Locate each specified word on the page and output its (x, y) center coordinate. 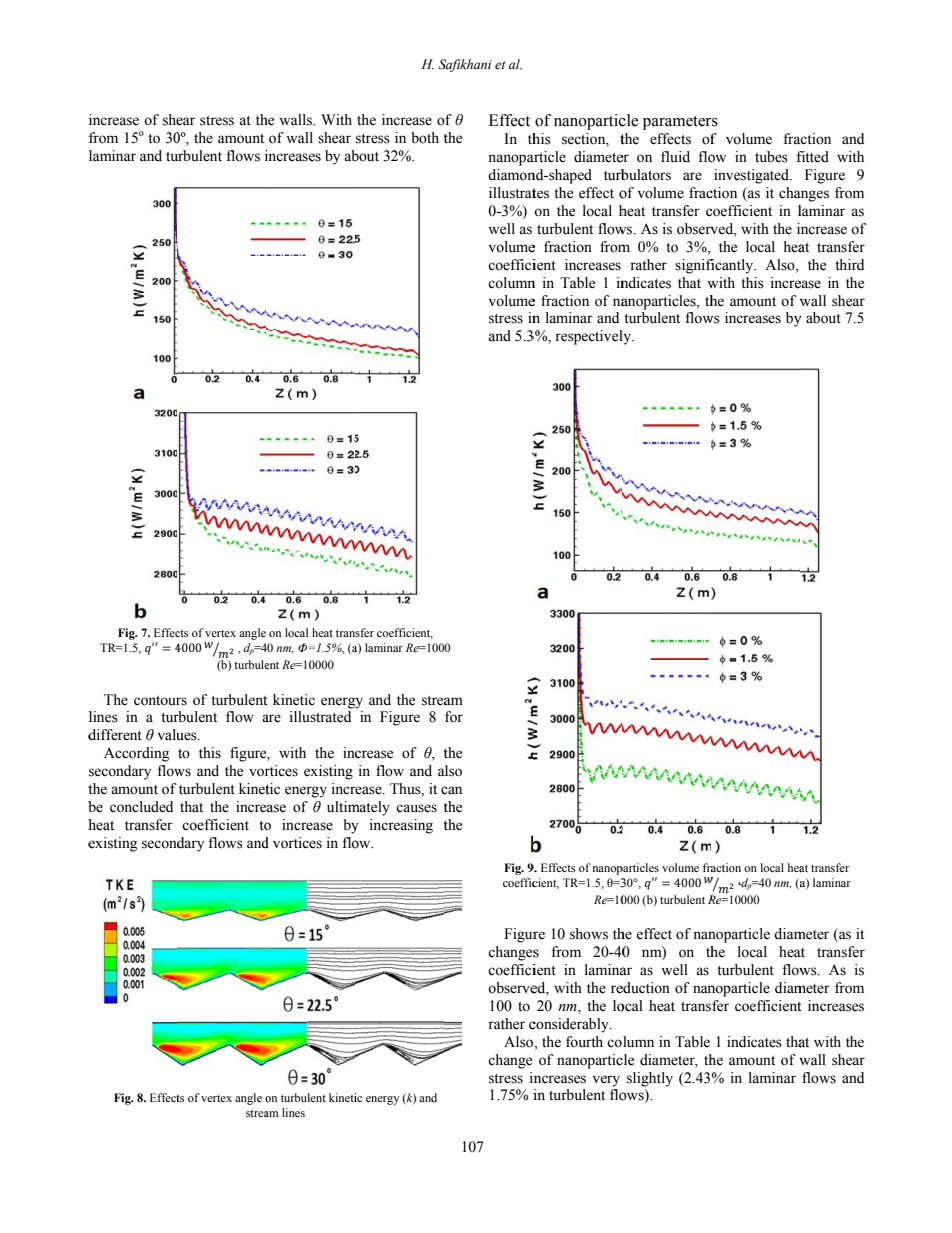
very (606, 1081)
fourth (584, 1042)
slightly (650, 1079)
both (425, 138)
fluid (675, 157)
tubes (771, 157)
